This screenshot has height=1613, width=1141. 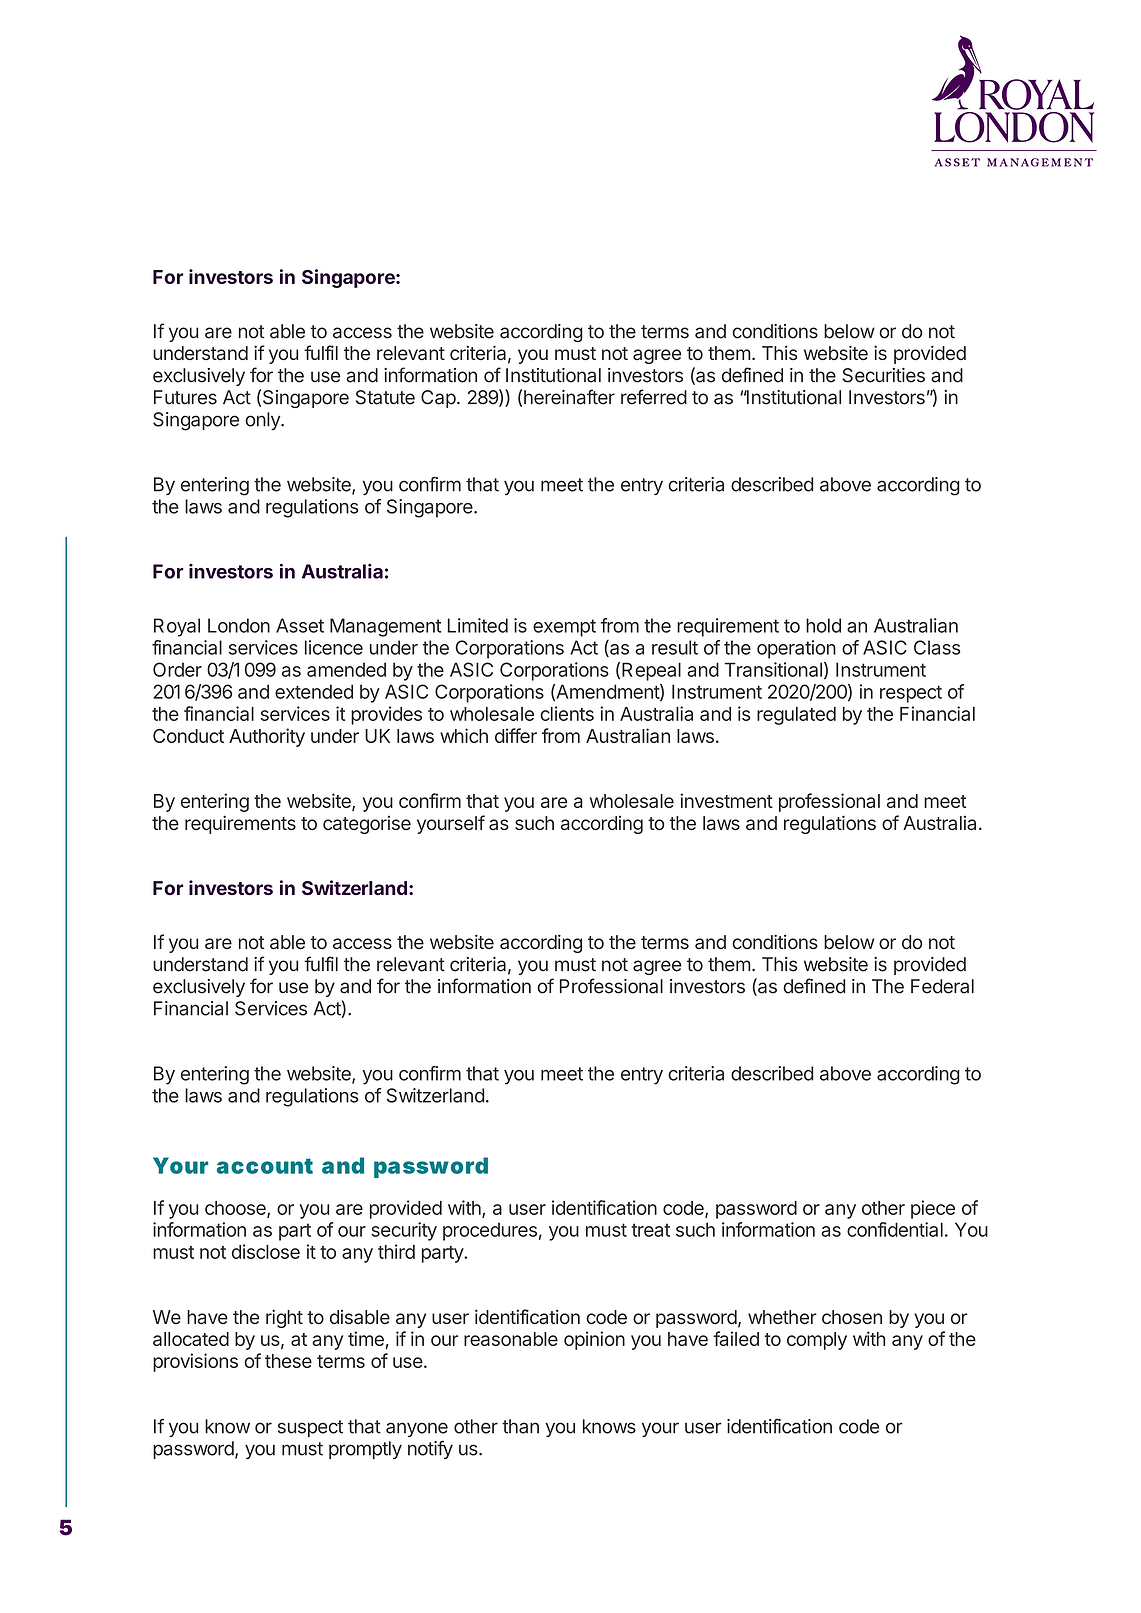 I want to click on Securities, so click(x=883, y=375).
